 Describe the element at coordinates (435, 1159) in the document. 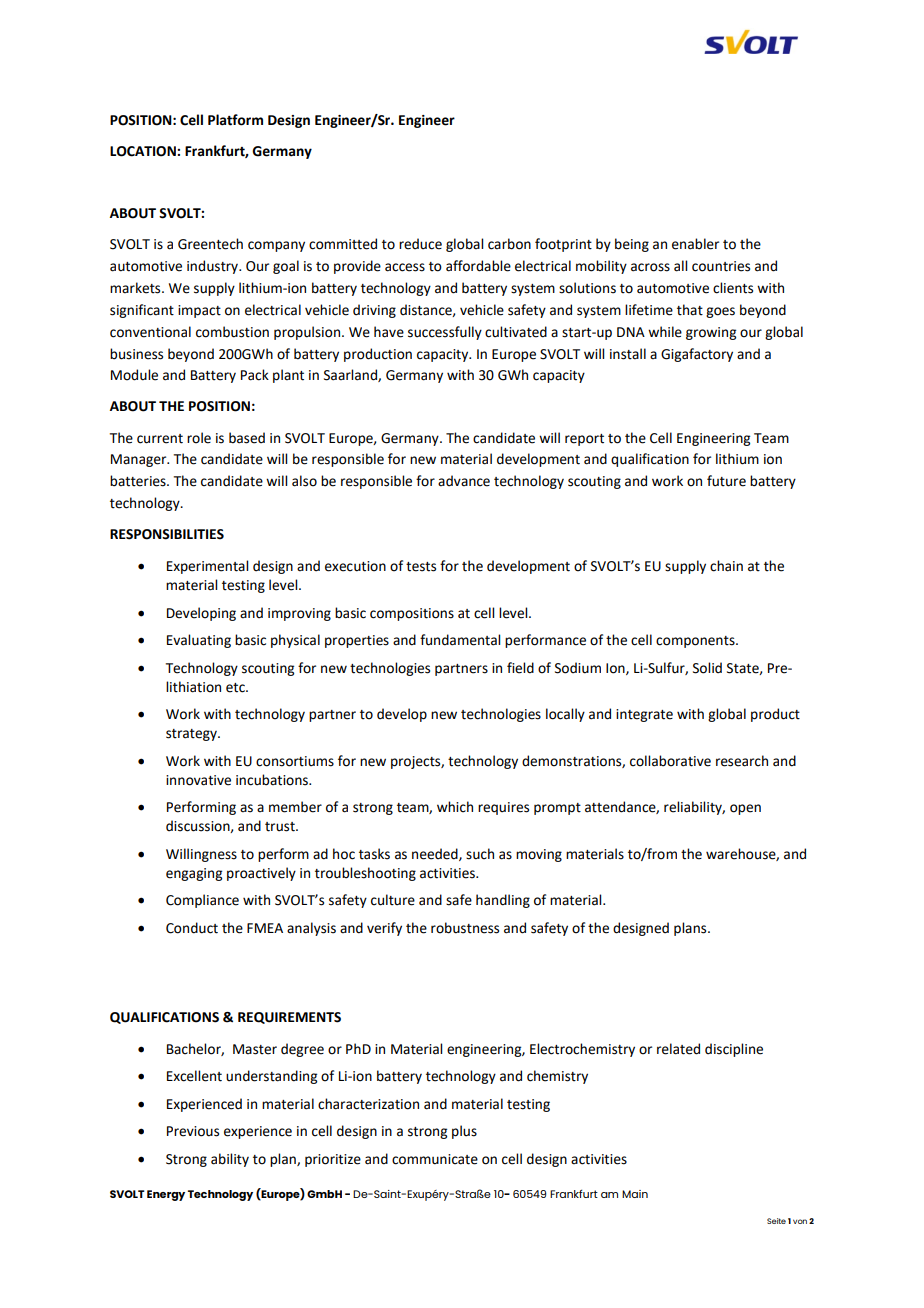

I see `communicate` at that location.
